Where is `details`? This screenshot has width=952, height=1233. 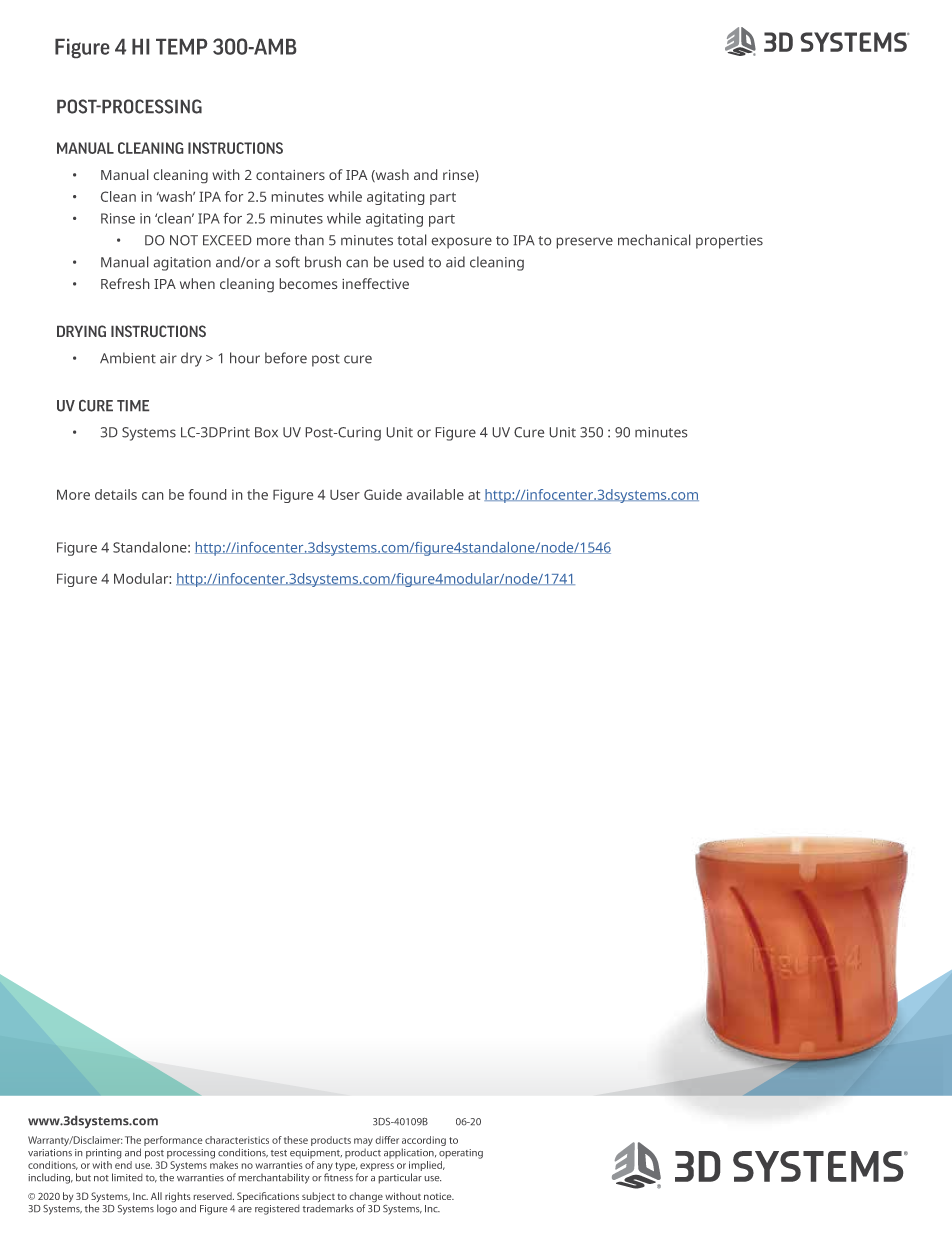
details is located at coordinates (116, 494).
